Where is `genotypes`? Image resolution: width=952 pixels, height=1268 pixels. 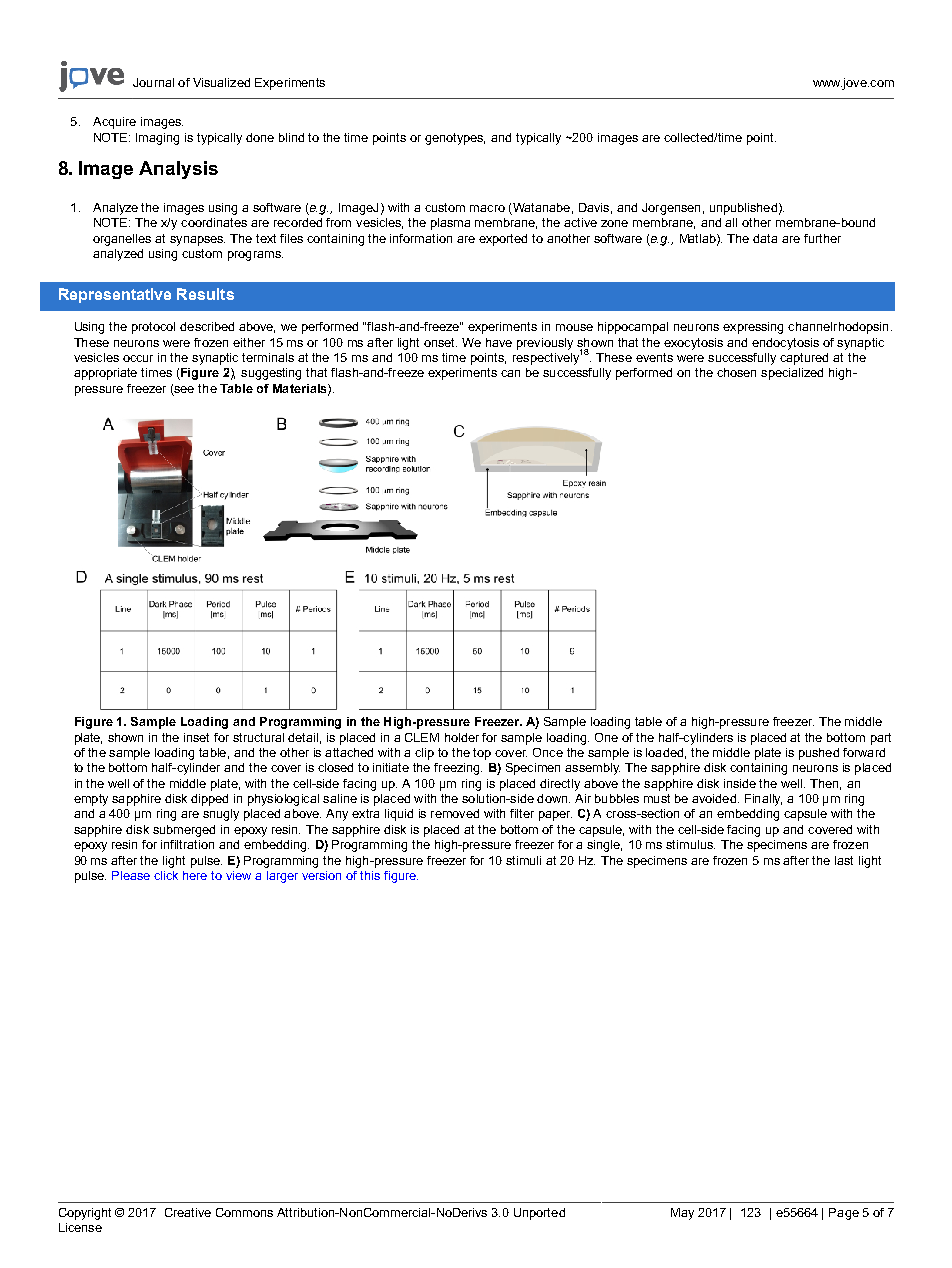
genotypes is located at coordinates (455, 139).
